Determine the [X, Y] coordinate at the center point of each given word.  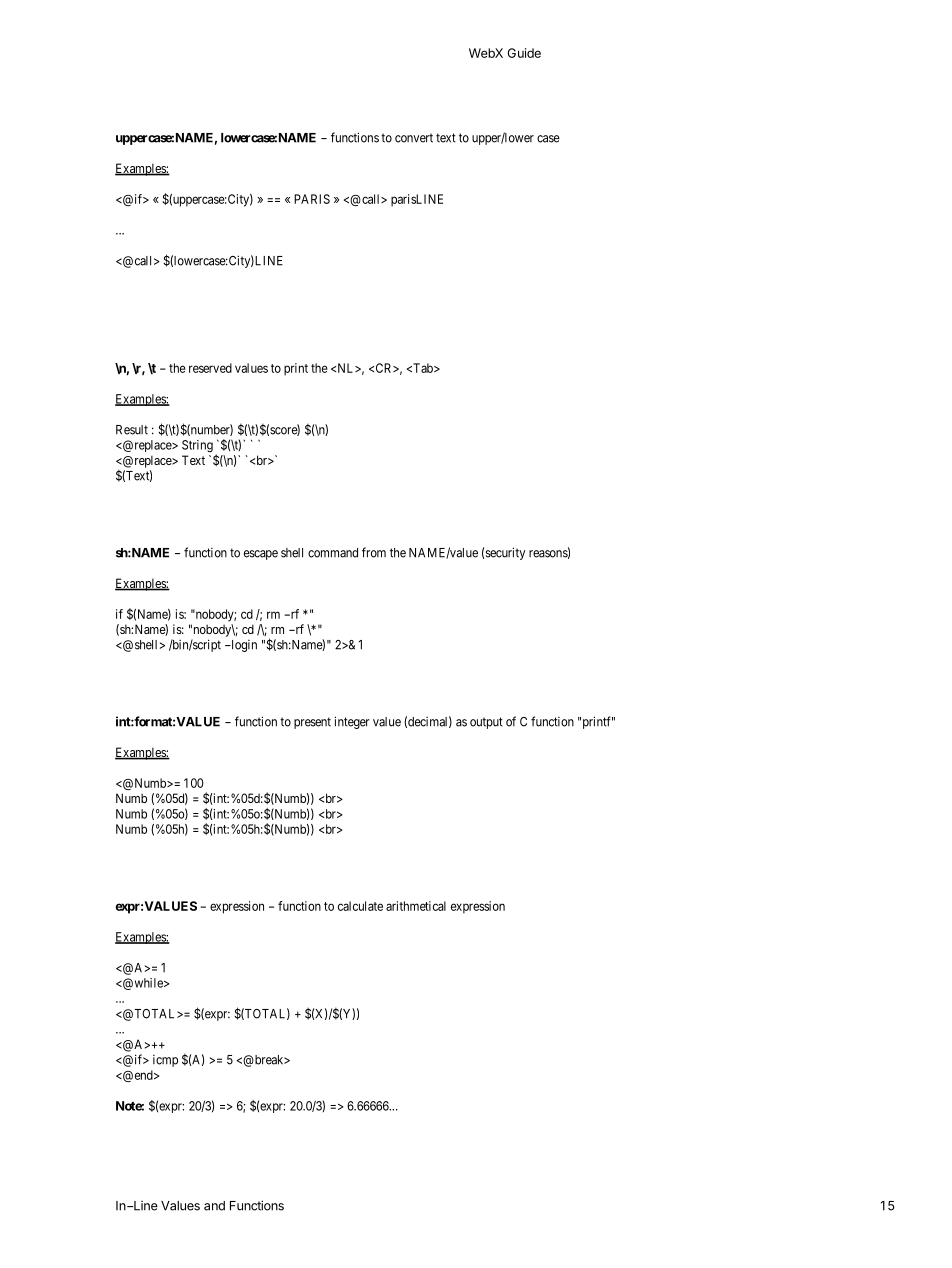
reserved [210, 368]
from [374, 552]
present [312, 723]
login [243, 646]
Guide [524, 53]
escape [261, 555]
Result [132, 430]
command [333, 553]
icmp [165, 1061]
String [197, 446]
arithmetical [416, 906]
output [486, 723]
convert [414, 138]
